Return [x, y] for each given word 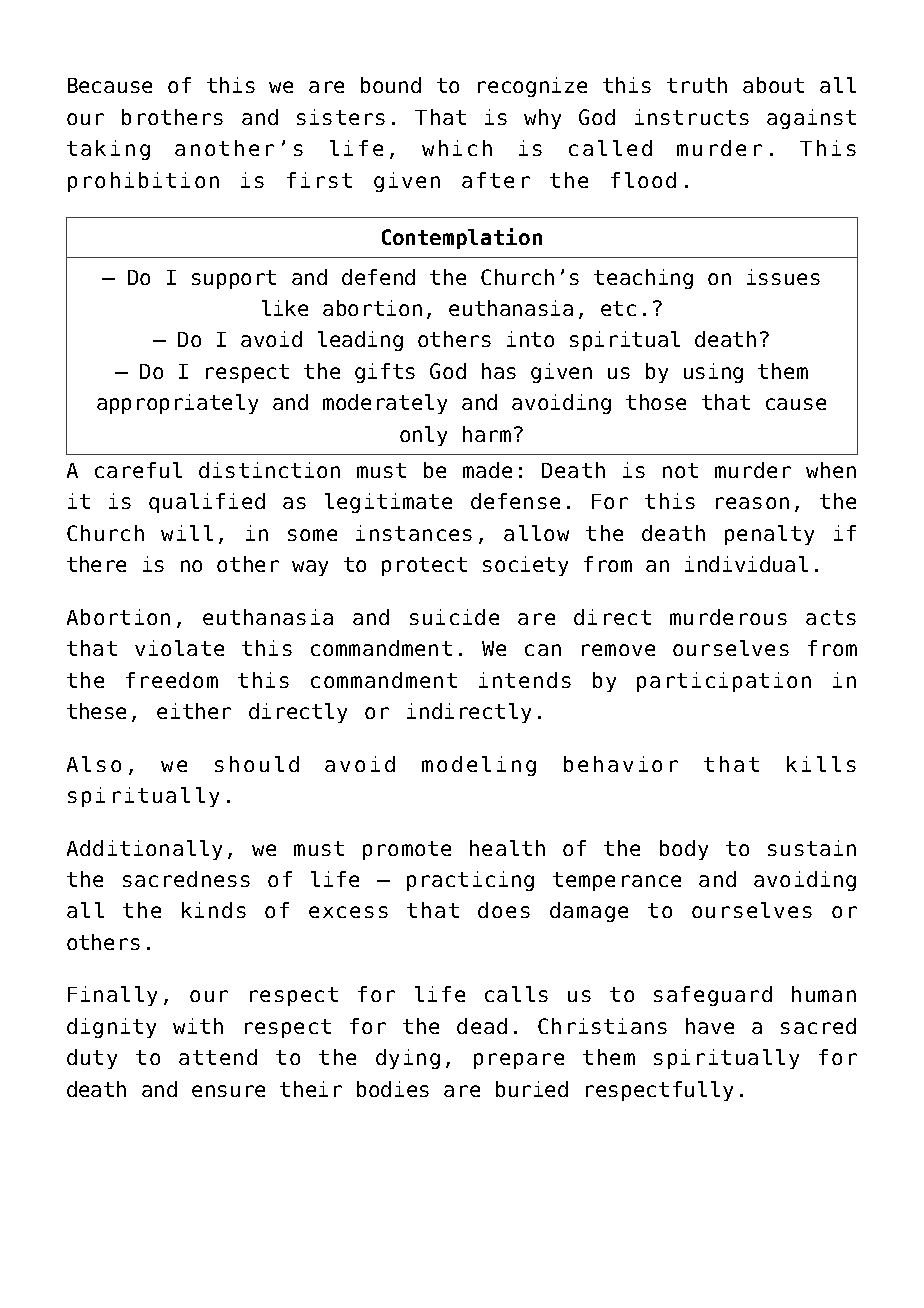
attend [218, 1057]
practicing [470, 881]
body [684, 850]
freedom [172, 680]
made [487, 470]
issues [783, 277]
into [530, 339]
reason [752, 503]
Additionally [144, 850]
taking [108, 150]
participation [724, 682]
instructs [692, 117]
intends [525, 680]
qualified [207, 503]
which [457, 148]
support [234, 279]
